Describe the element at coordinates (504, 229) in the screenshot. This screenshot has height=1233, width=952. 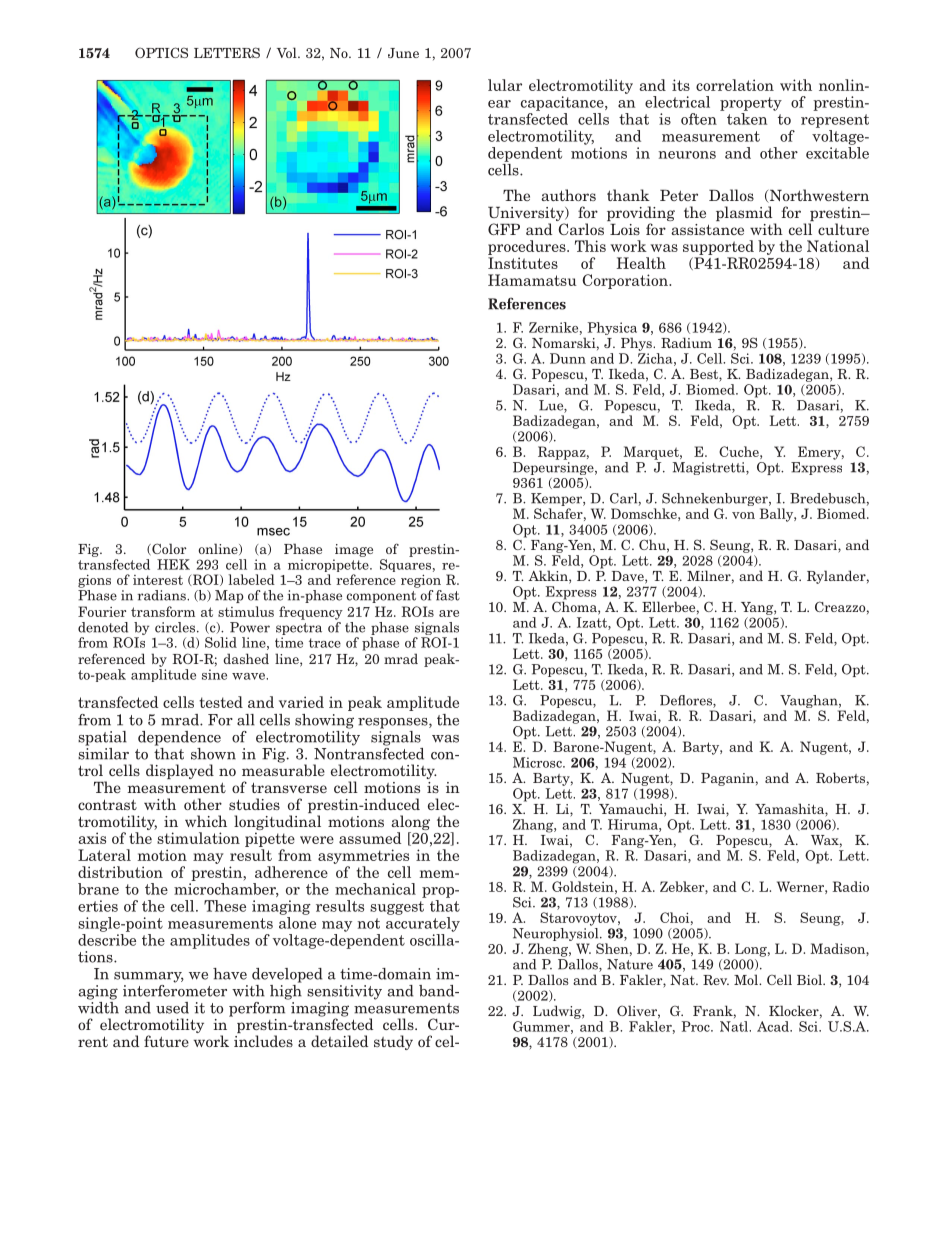
I see `GFP` at that location.
